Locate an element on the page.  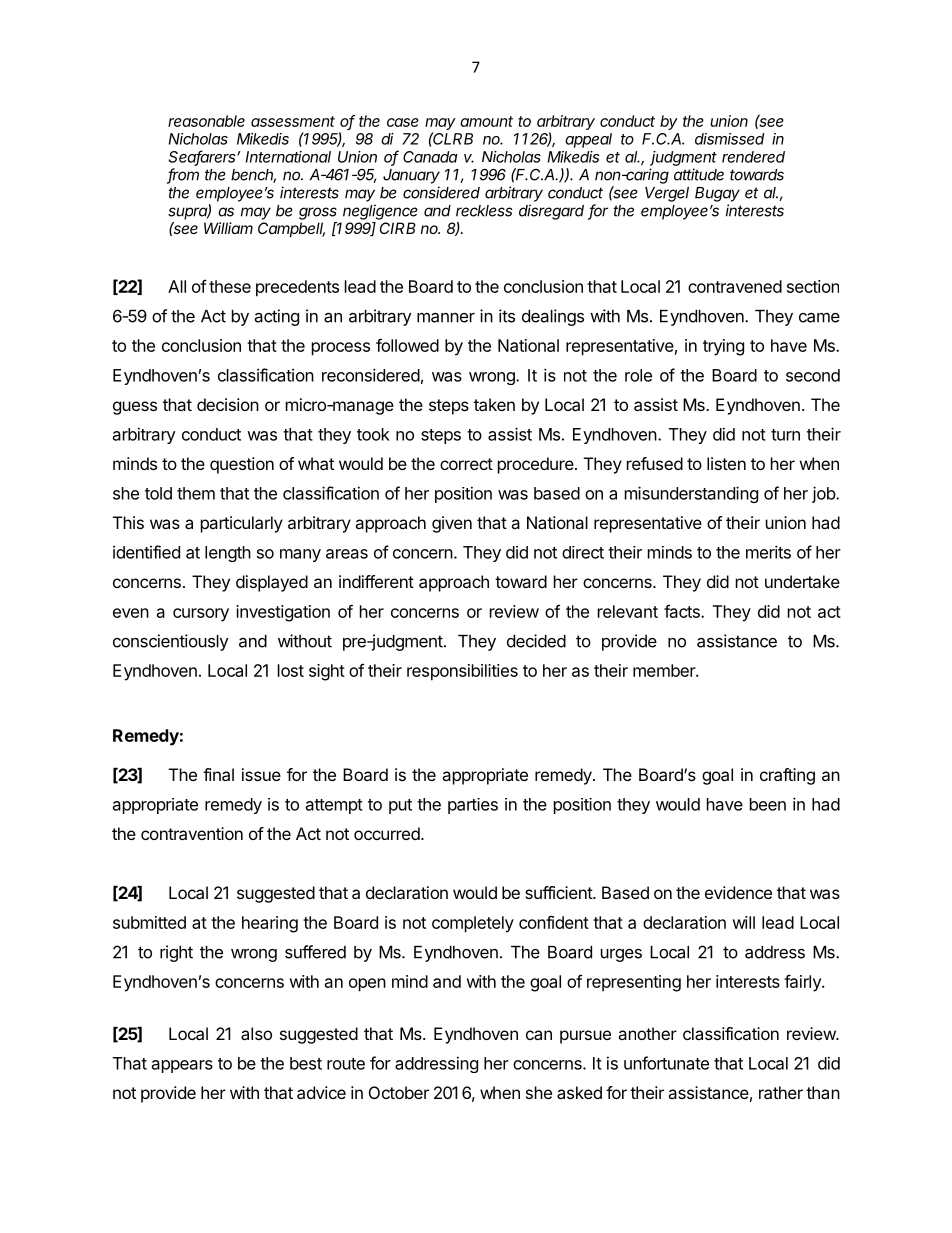
rendered is located at coordinates (753, 157).
